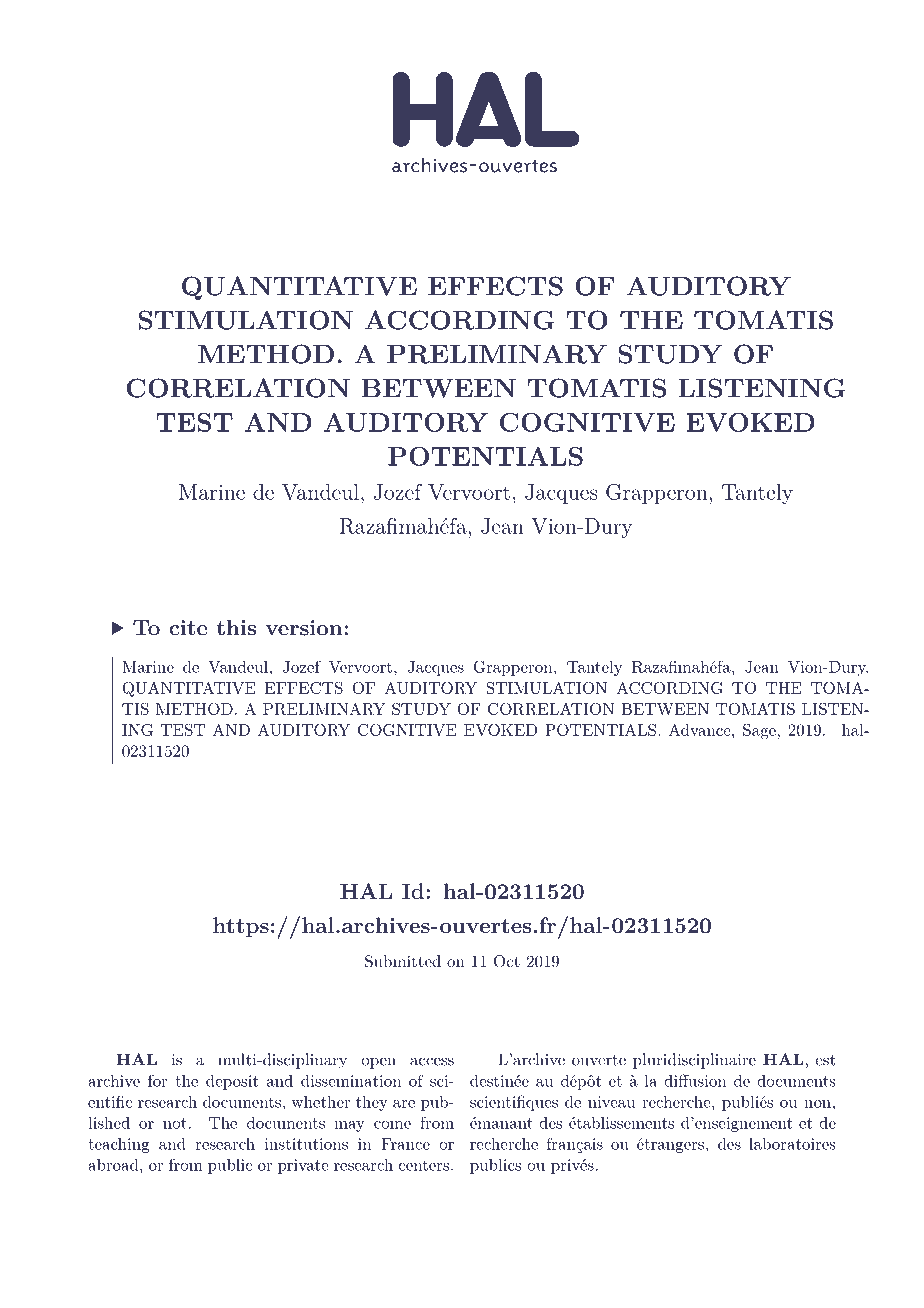  What do you see at coordinates (175, 1123) in the page?
I see `not` at bounding box center [175, 1123].
